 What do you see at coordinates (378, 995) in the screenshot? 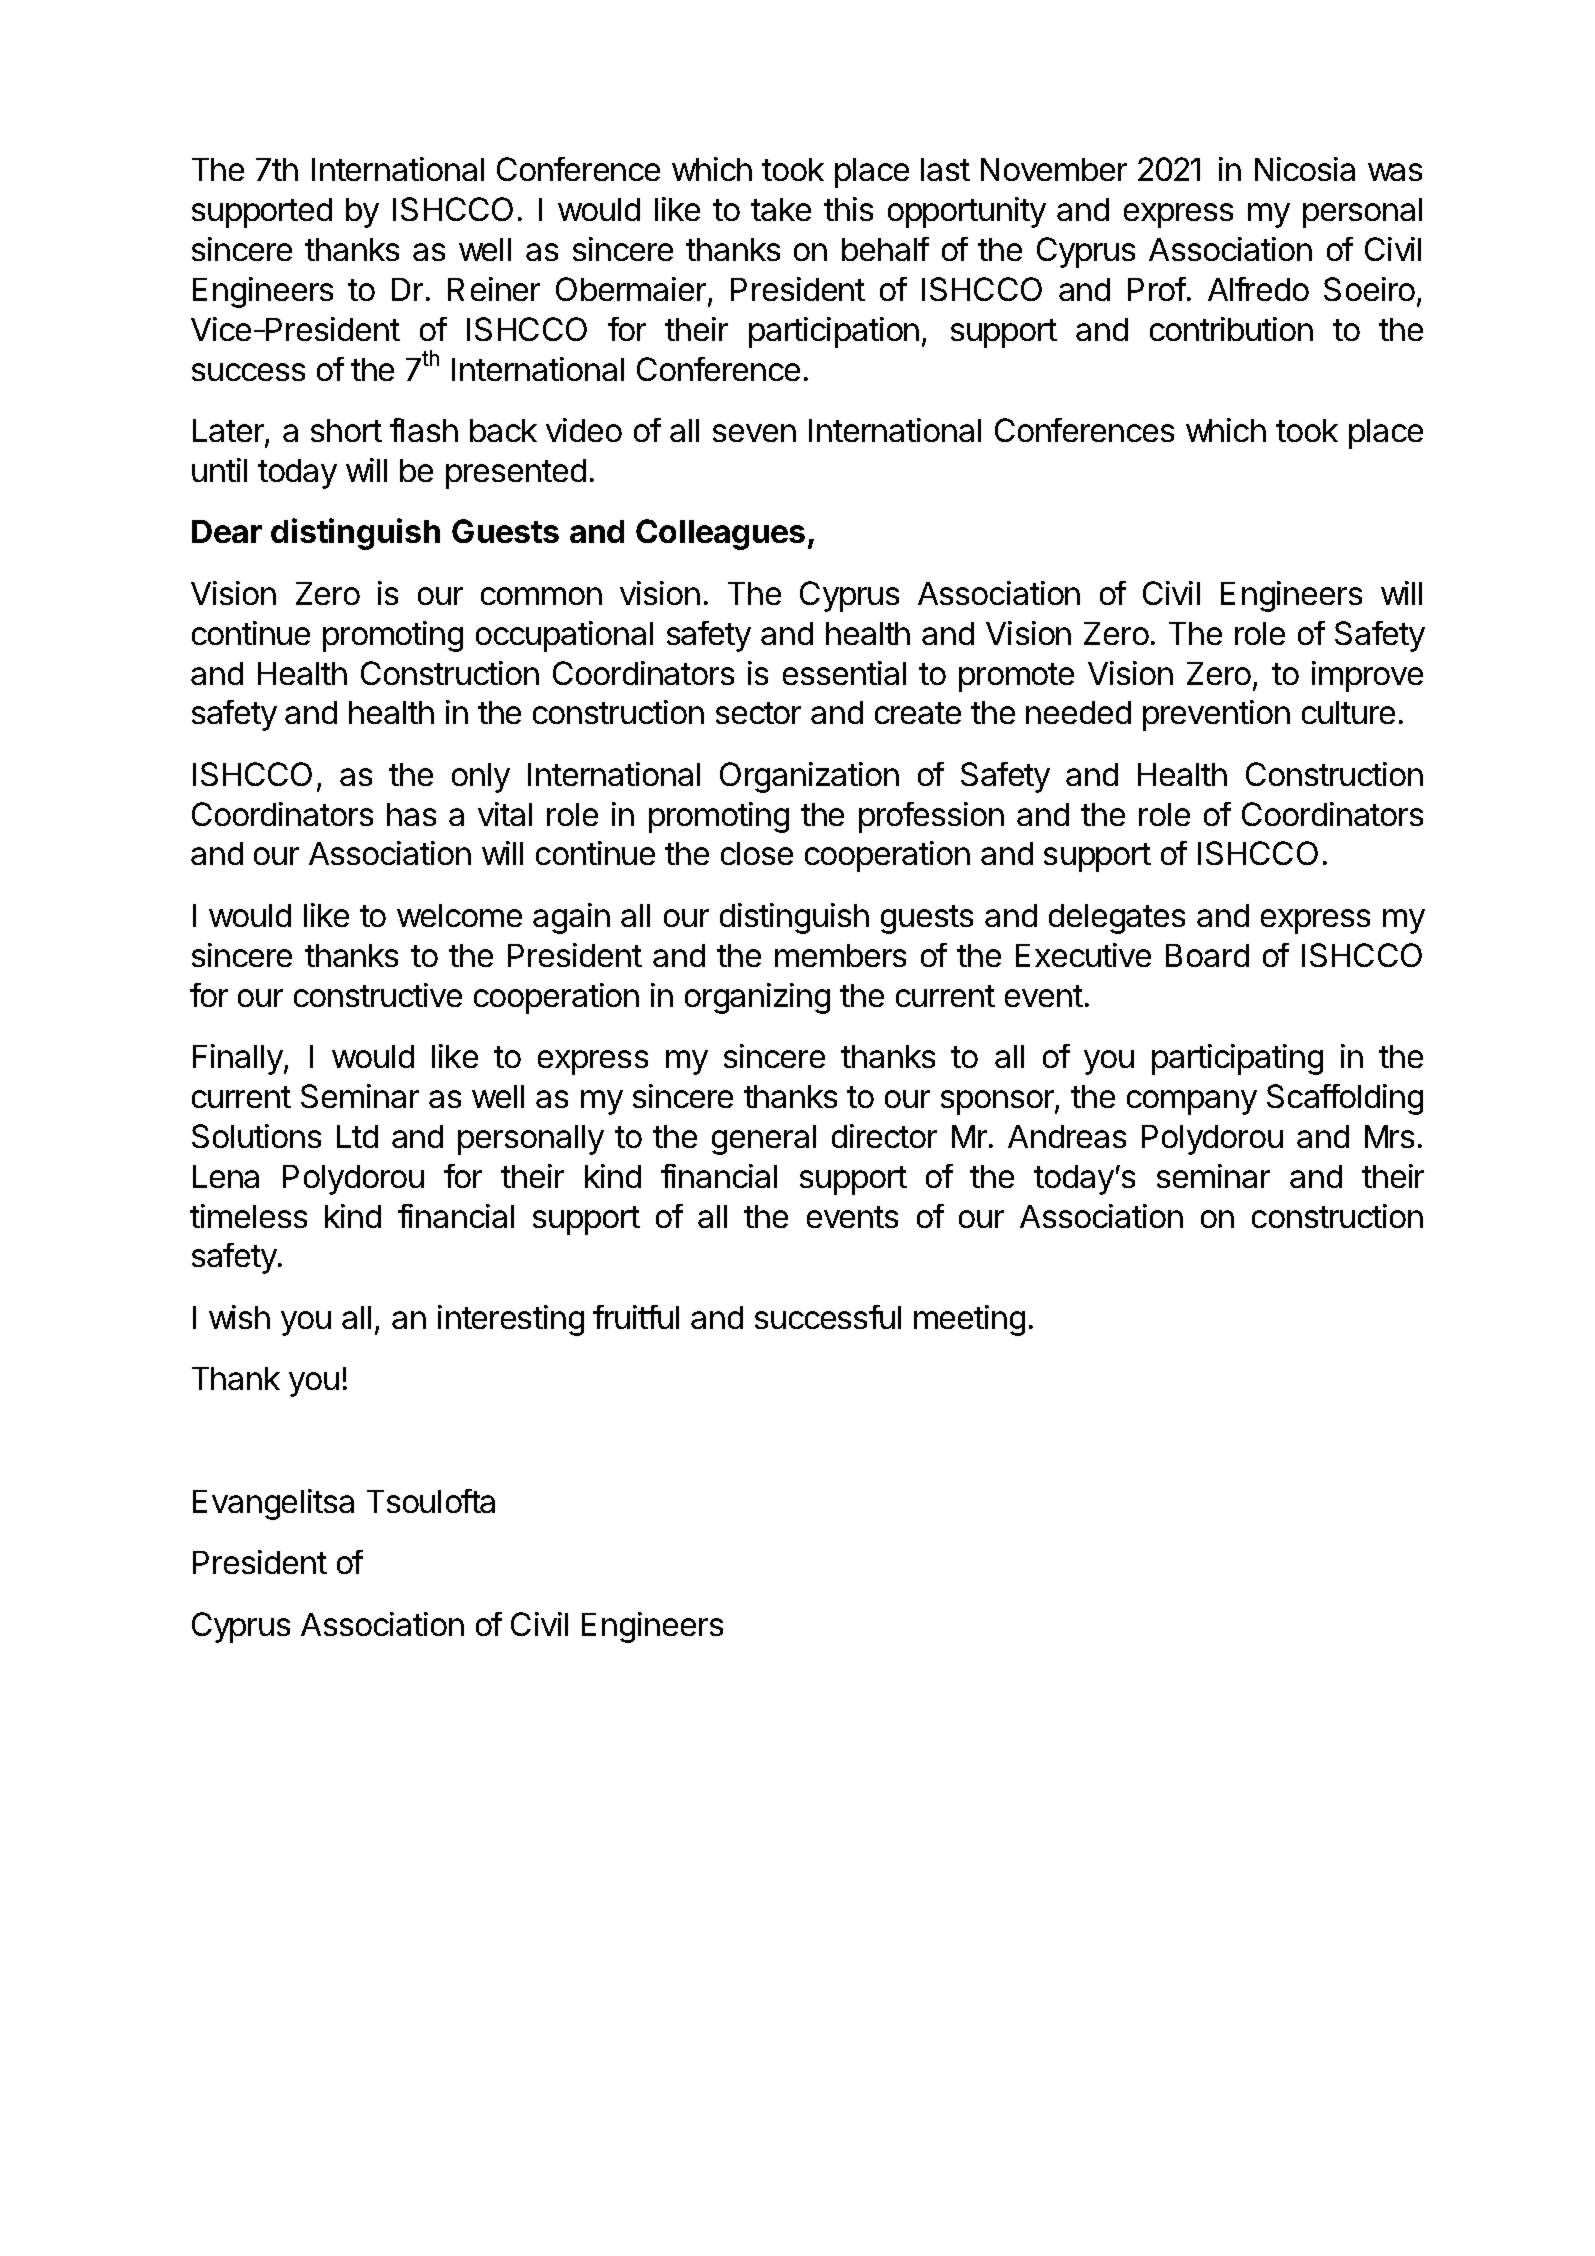
I see `constructive` at bounding box center [378, 995].
